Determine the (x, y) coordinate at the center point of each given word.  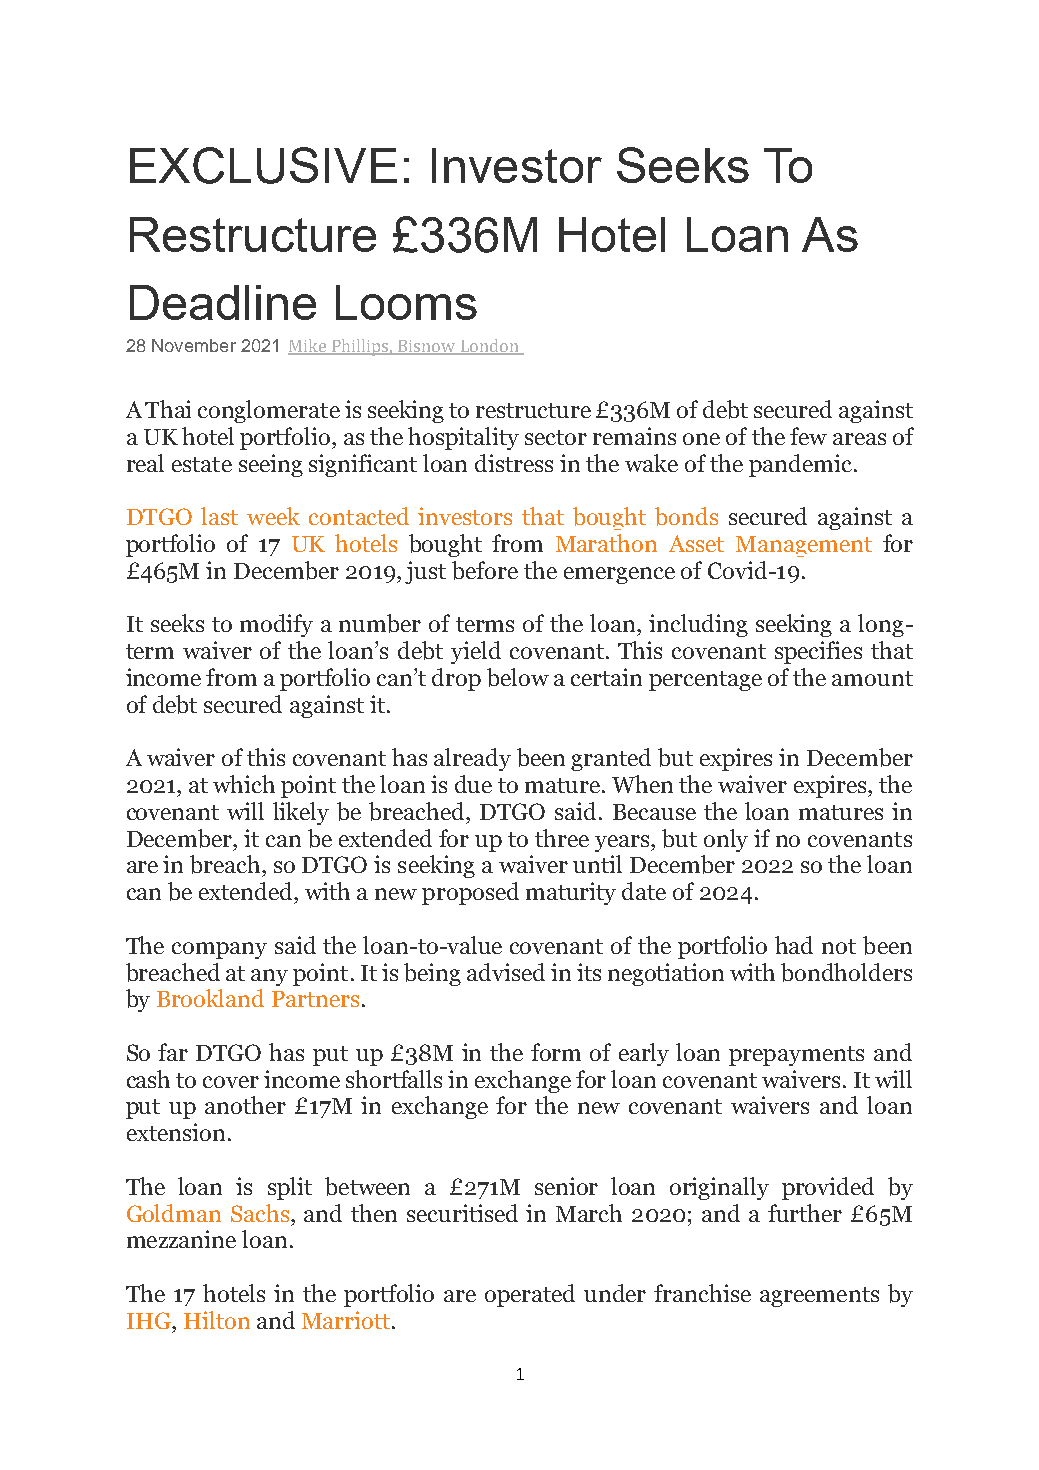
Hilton (217, 1320)
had (794, 945)
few (808, 436)
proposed (470, 893)
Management (804, 546)
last (219, 516)
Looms (406, 302)
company (219, 950)
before (485, 570)
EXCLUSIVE (263, 165)
